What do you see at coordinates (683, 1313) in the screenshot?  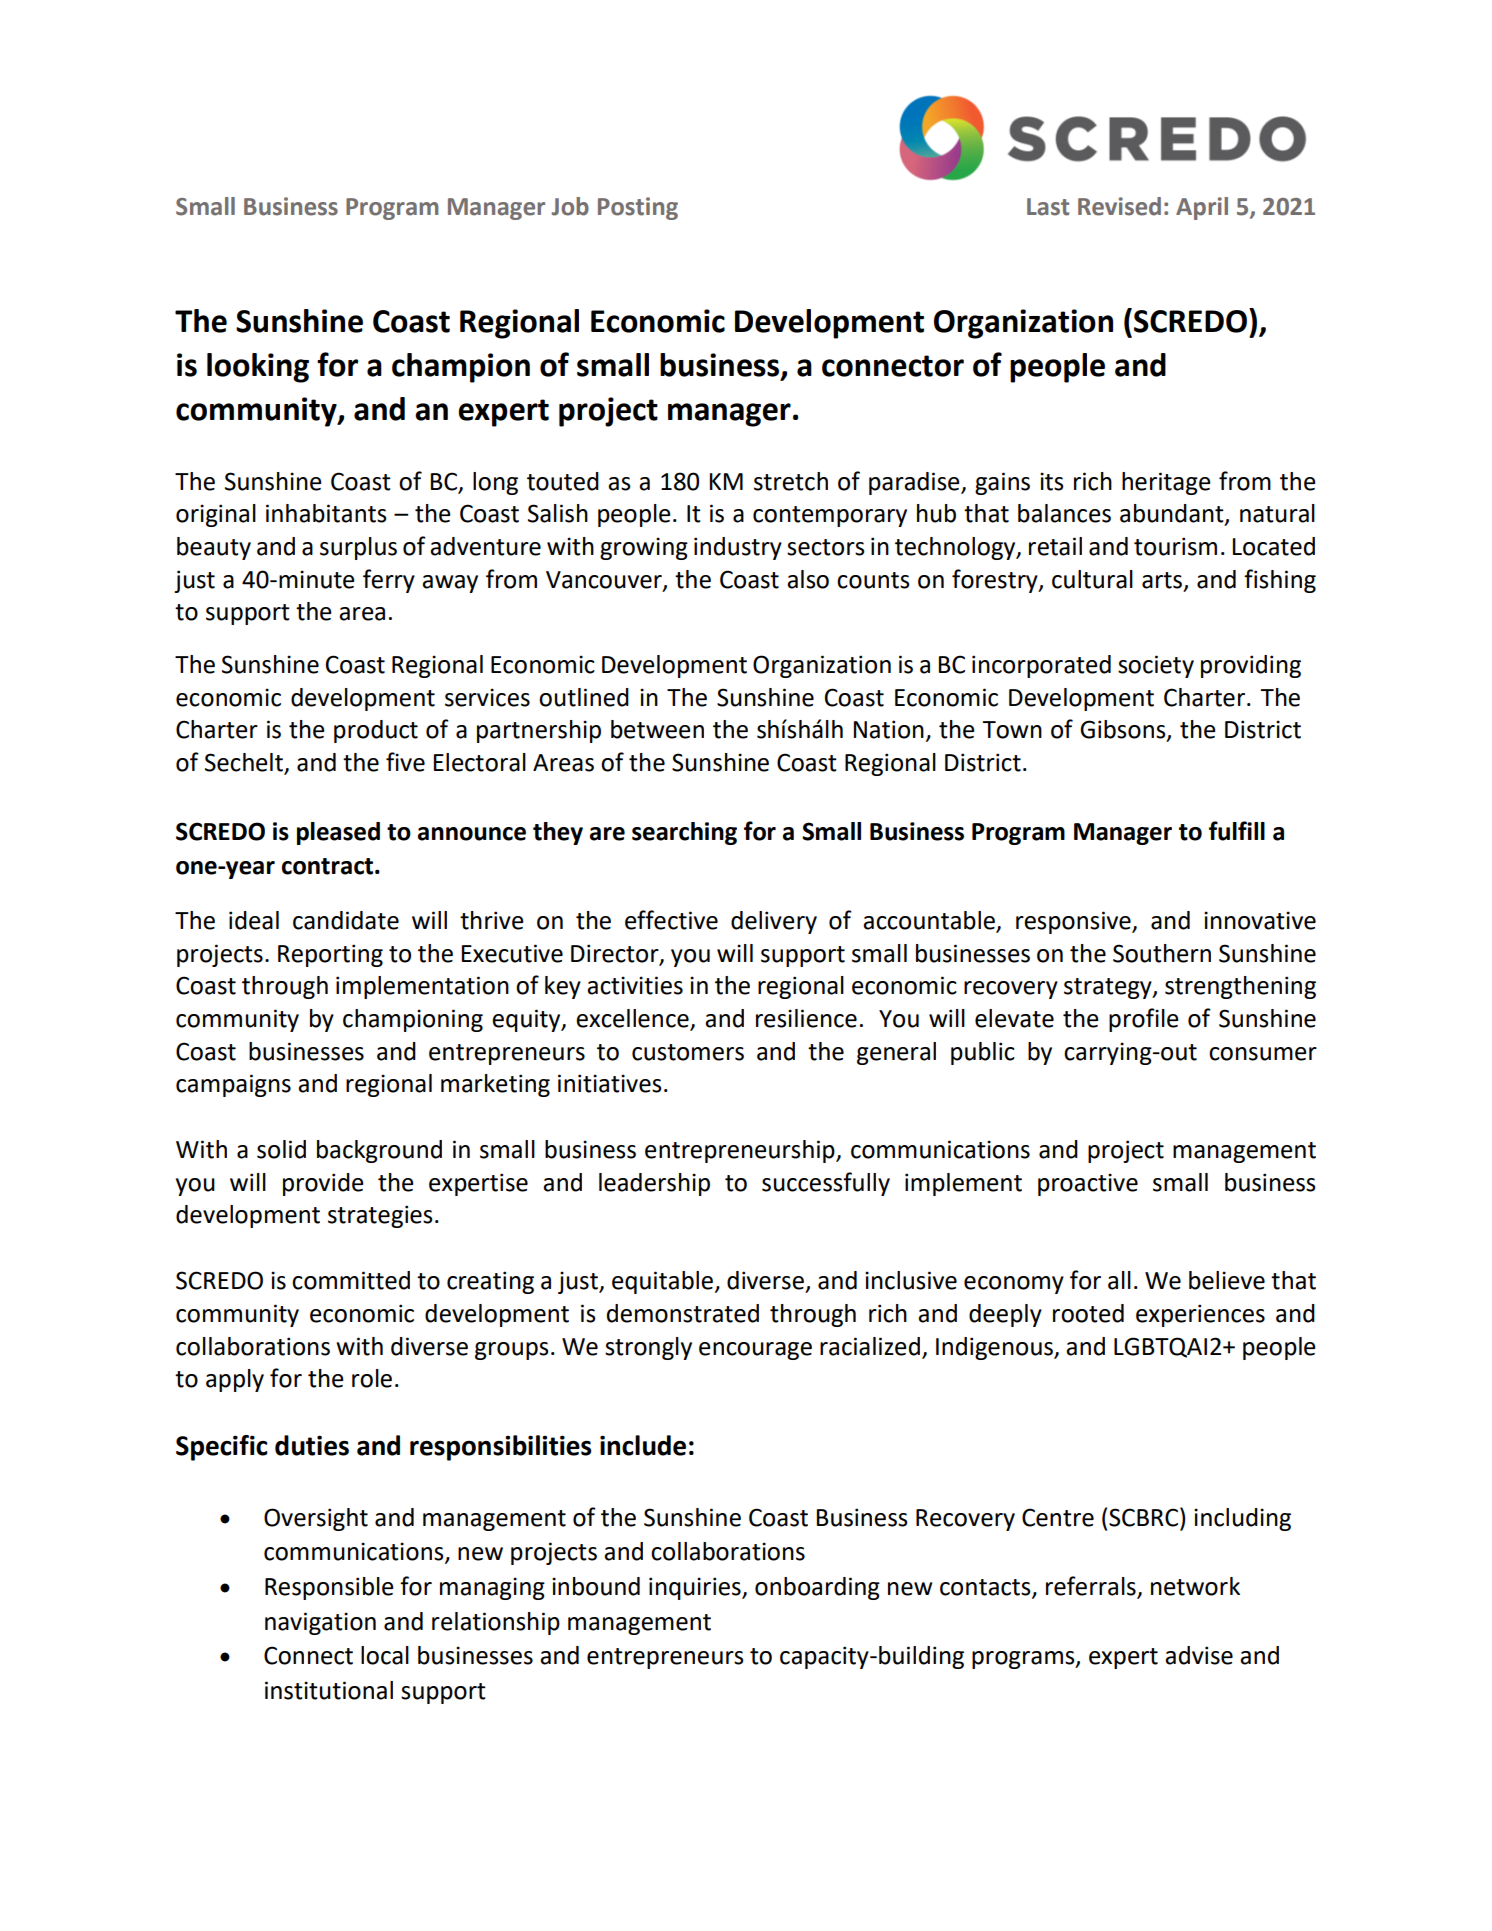 I see `demonstrated` at bounding box center [683, 1313].
